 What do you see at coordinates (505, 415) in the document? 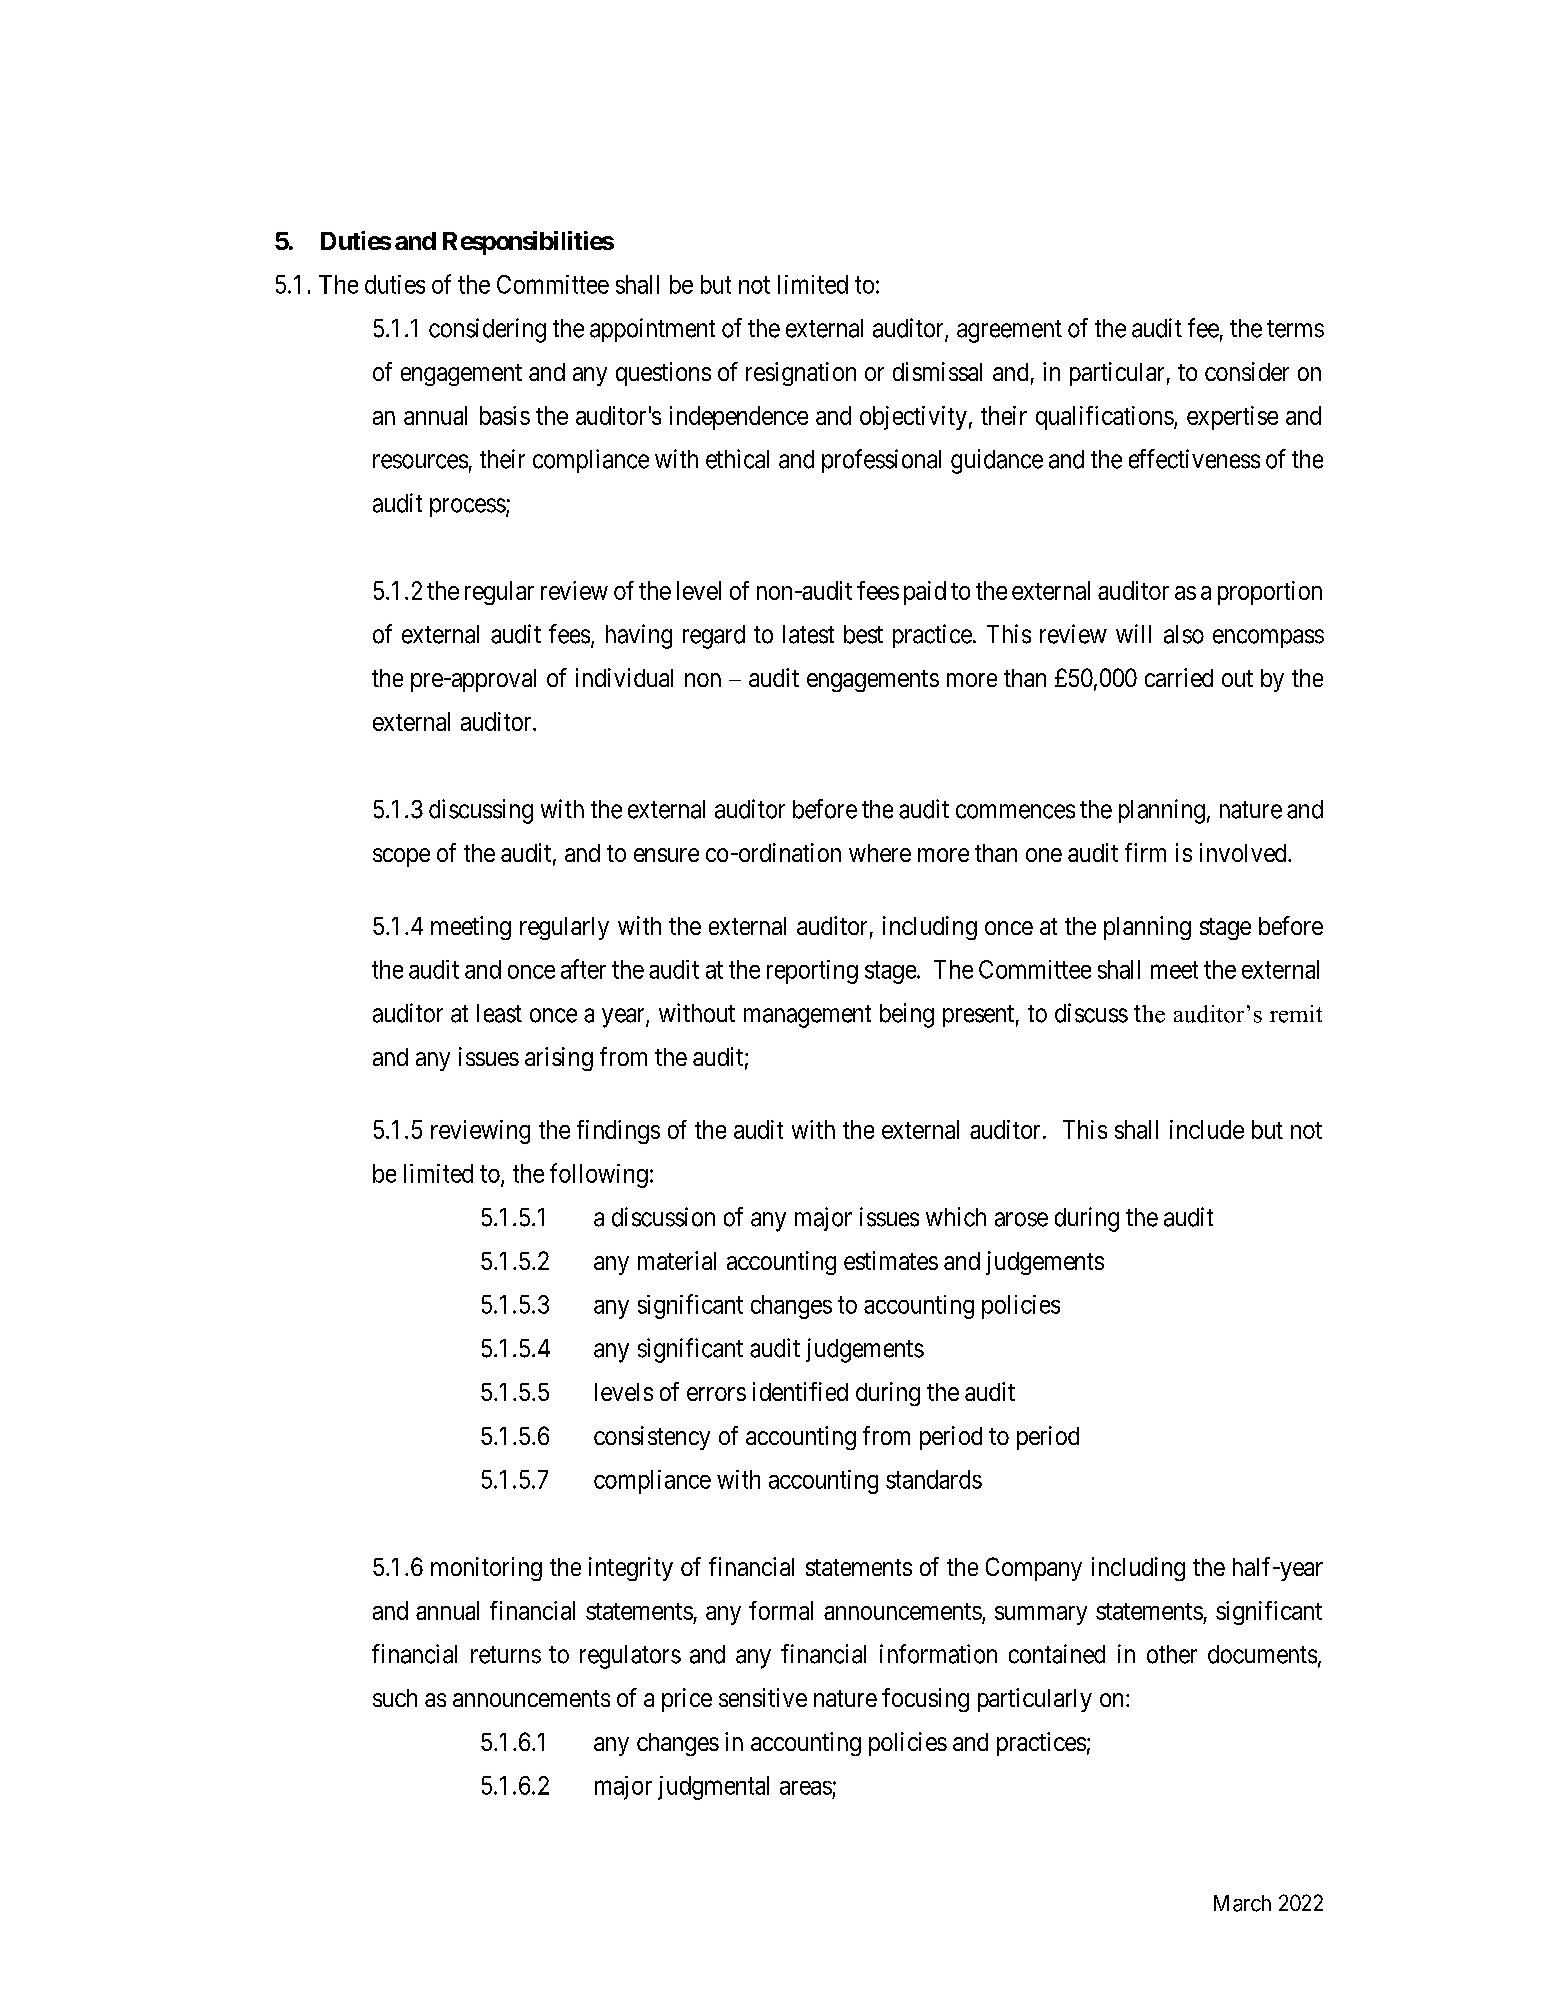
I see `basis` at bounding box center [505, 415].
